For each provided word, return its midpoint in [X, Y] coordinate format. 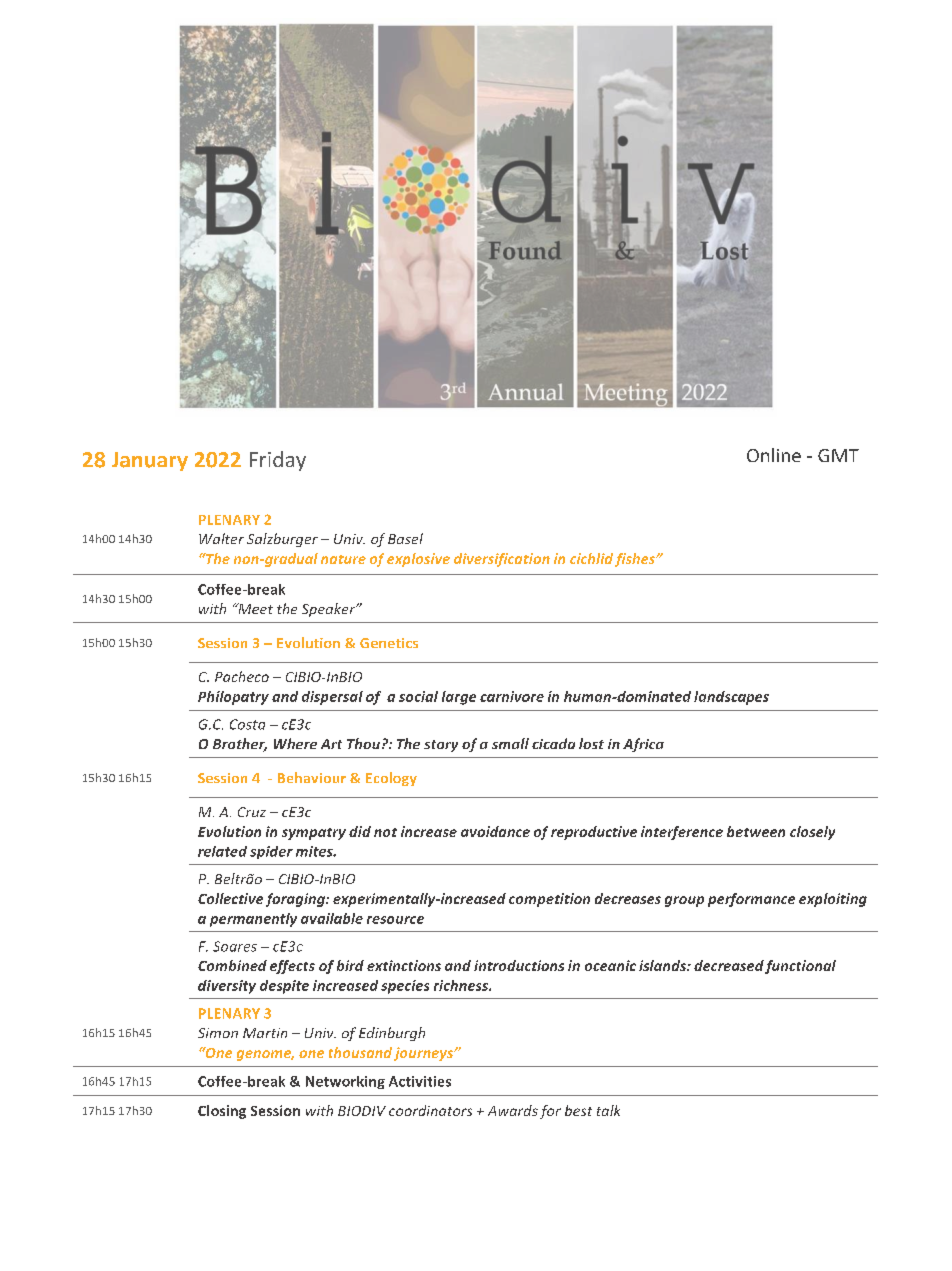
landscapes [731, 698]
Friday [278, 461]
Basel [405, 538]
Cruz [252, 812]
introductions [519, 965]
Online [774, 455]
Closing [222, 1112]
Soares [235, 946]
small [510, 743]
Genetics [389, 643]
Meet [254, 608]
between [756, 831]
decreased [729, 965]
